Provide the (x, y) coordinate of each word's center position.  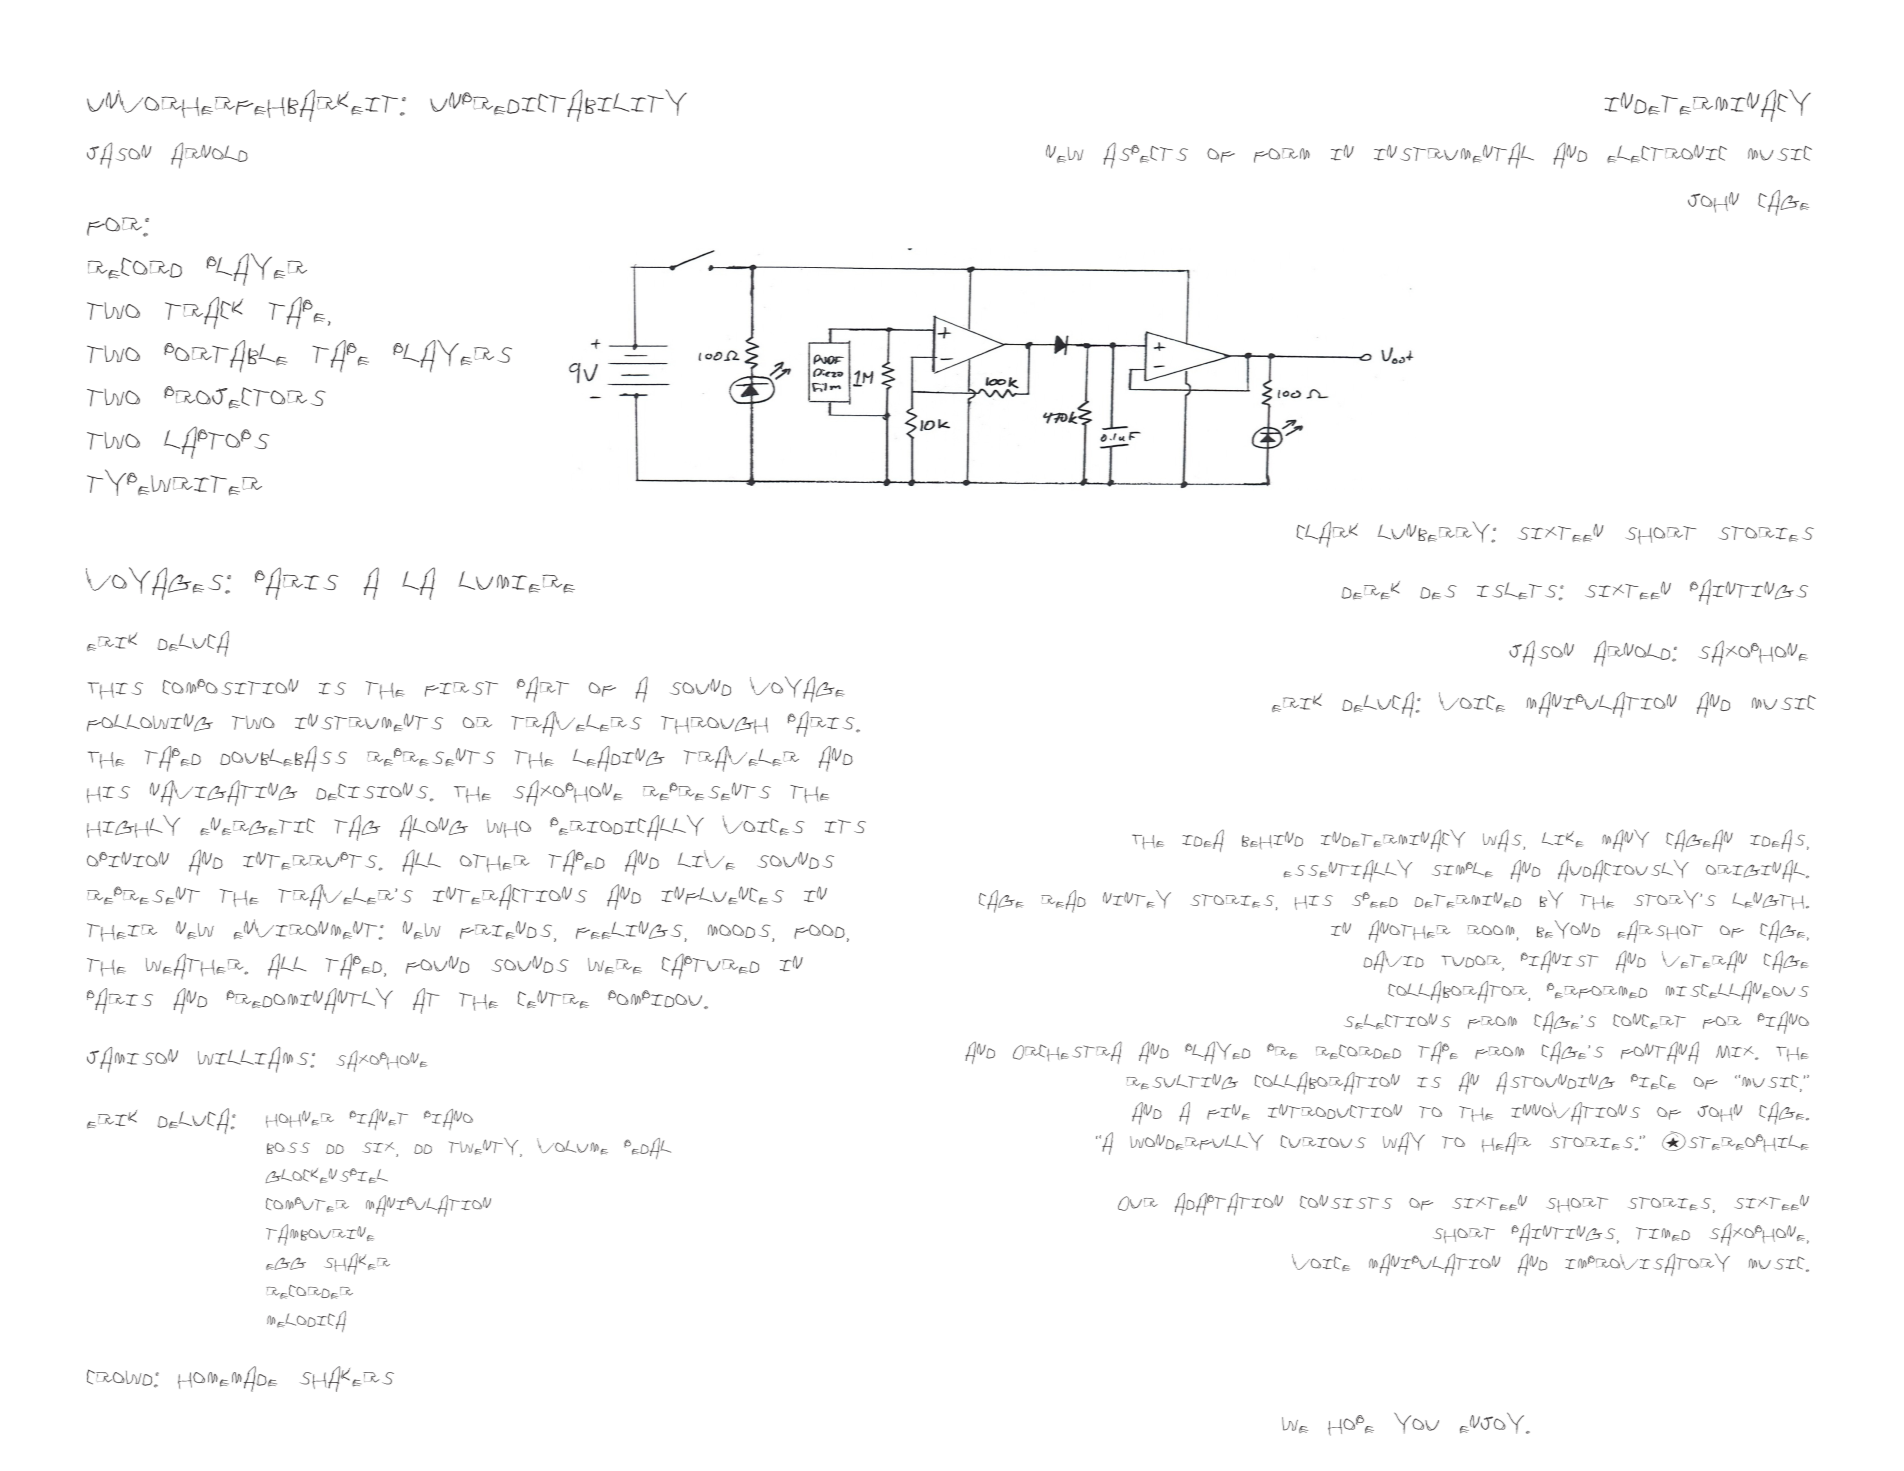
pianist (1559, 961)
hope (1351, 1425)
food (819, 931)
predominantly (310, 1001)
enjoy (1493, 1423)
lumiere (517, 582)
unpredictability (558, 105)
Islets (1517, 591)
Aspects (1145, 155)
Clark (1327, 534)
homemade (227, 1379)
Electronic (1667, 154)
